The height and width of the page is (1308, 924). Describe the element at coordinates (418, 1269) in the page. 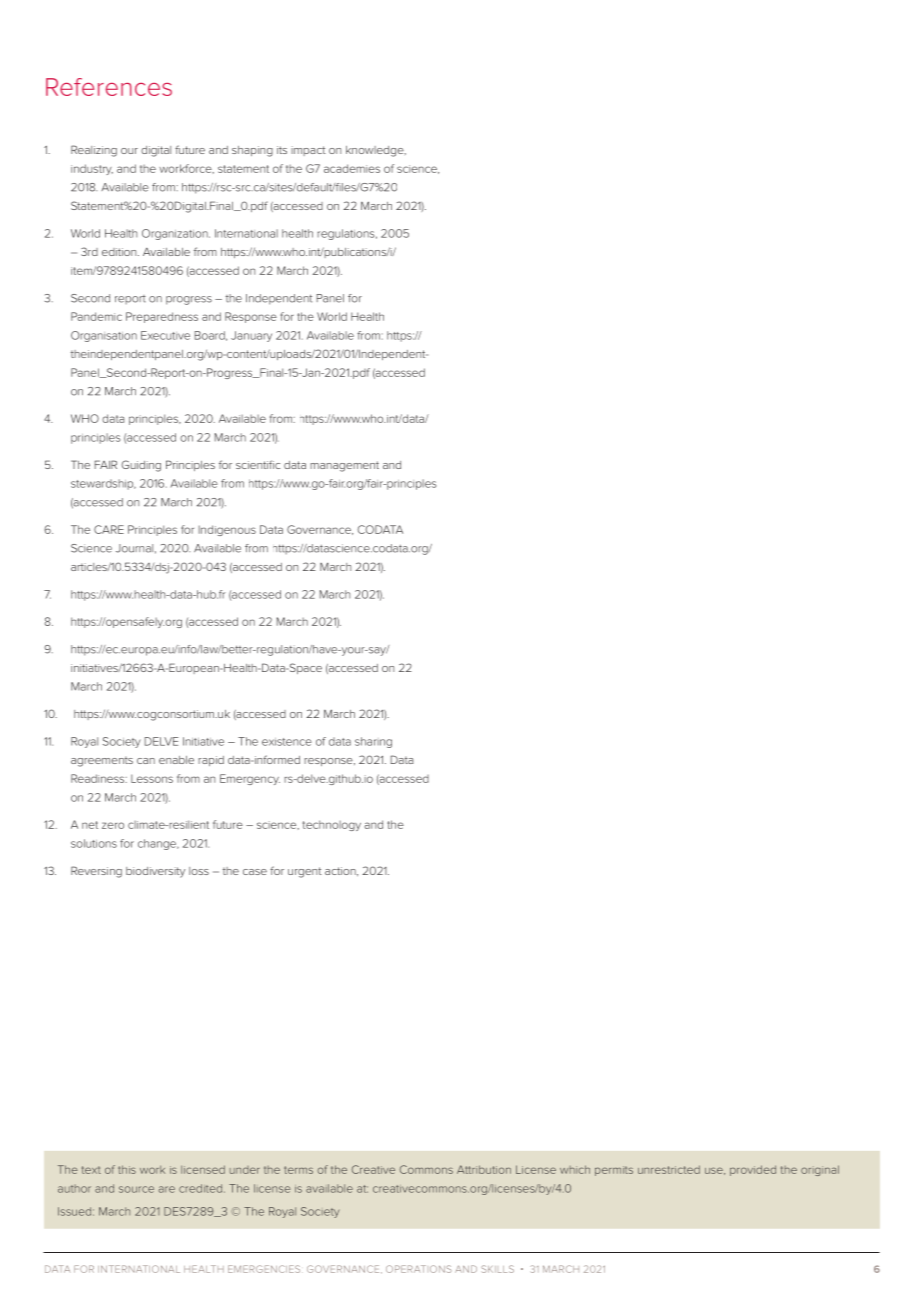

I see `OPERATIONS` at that location.
